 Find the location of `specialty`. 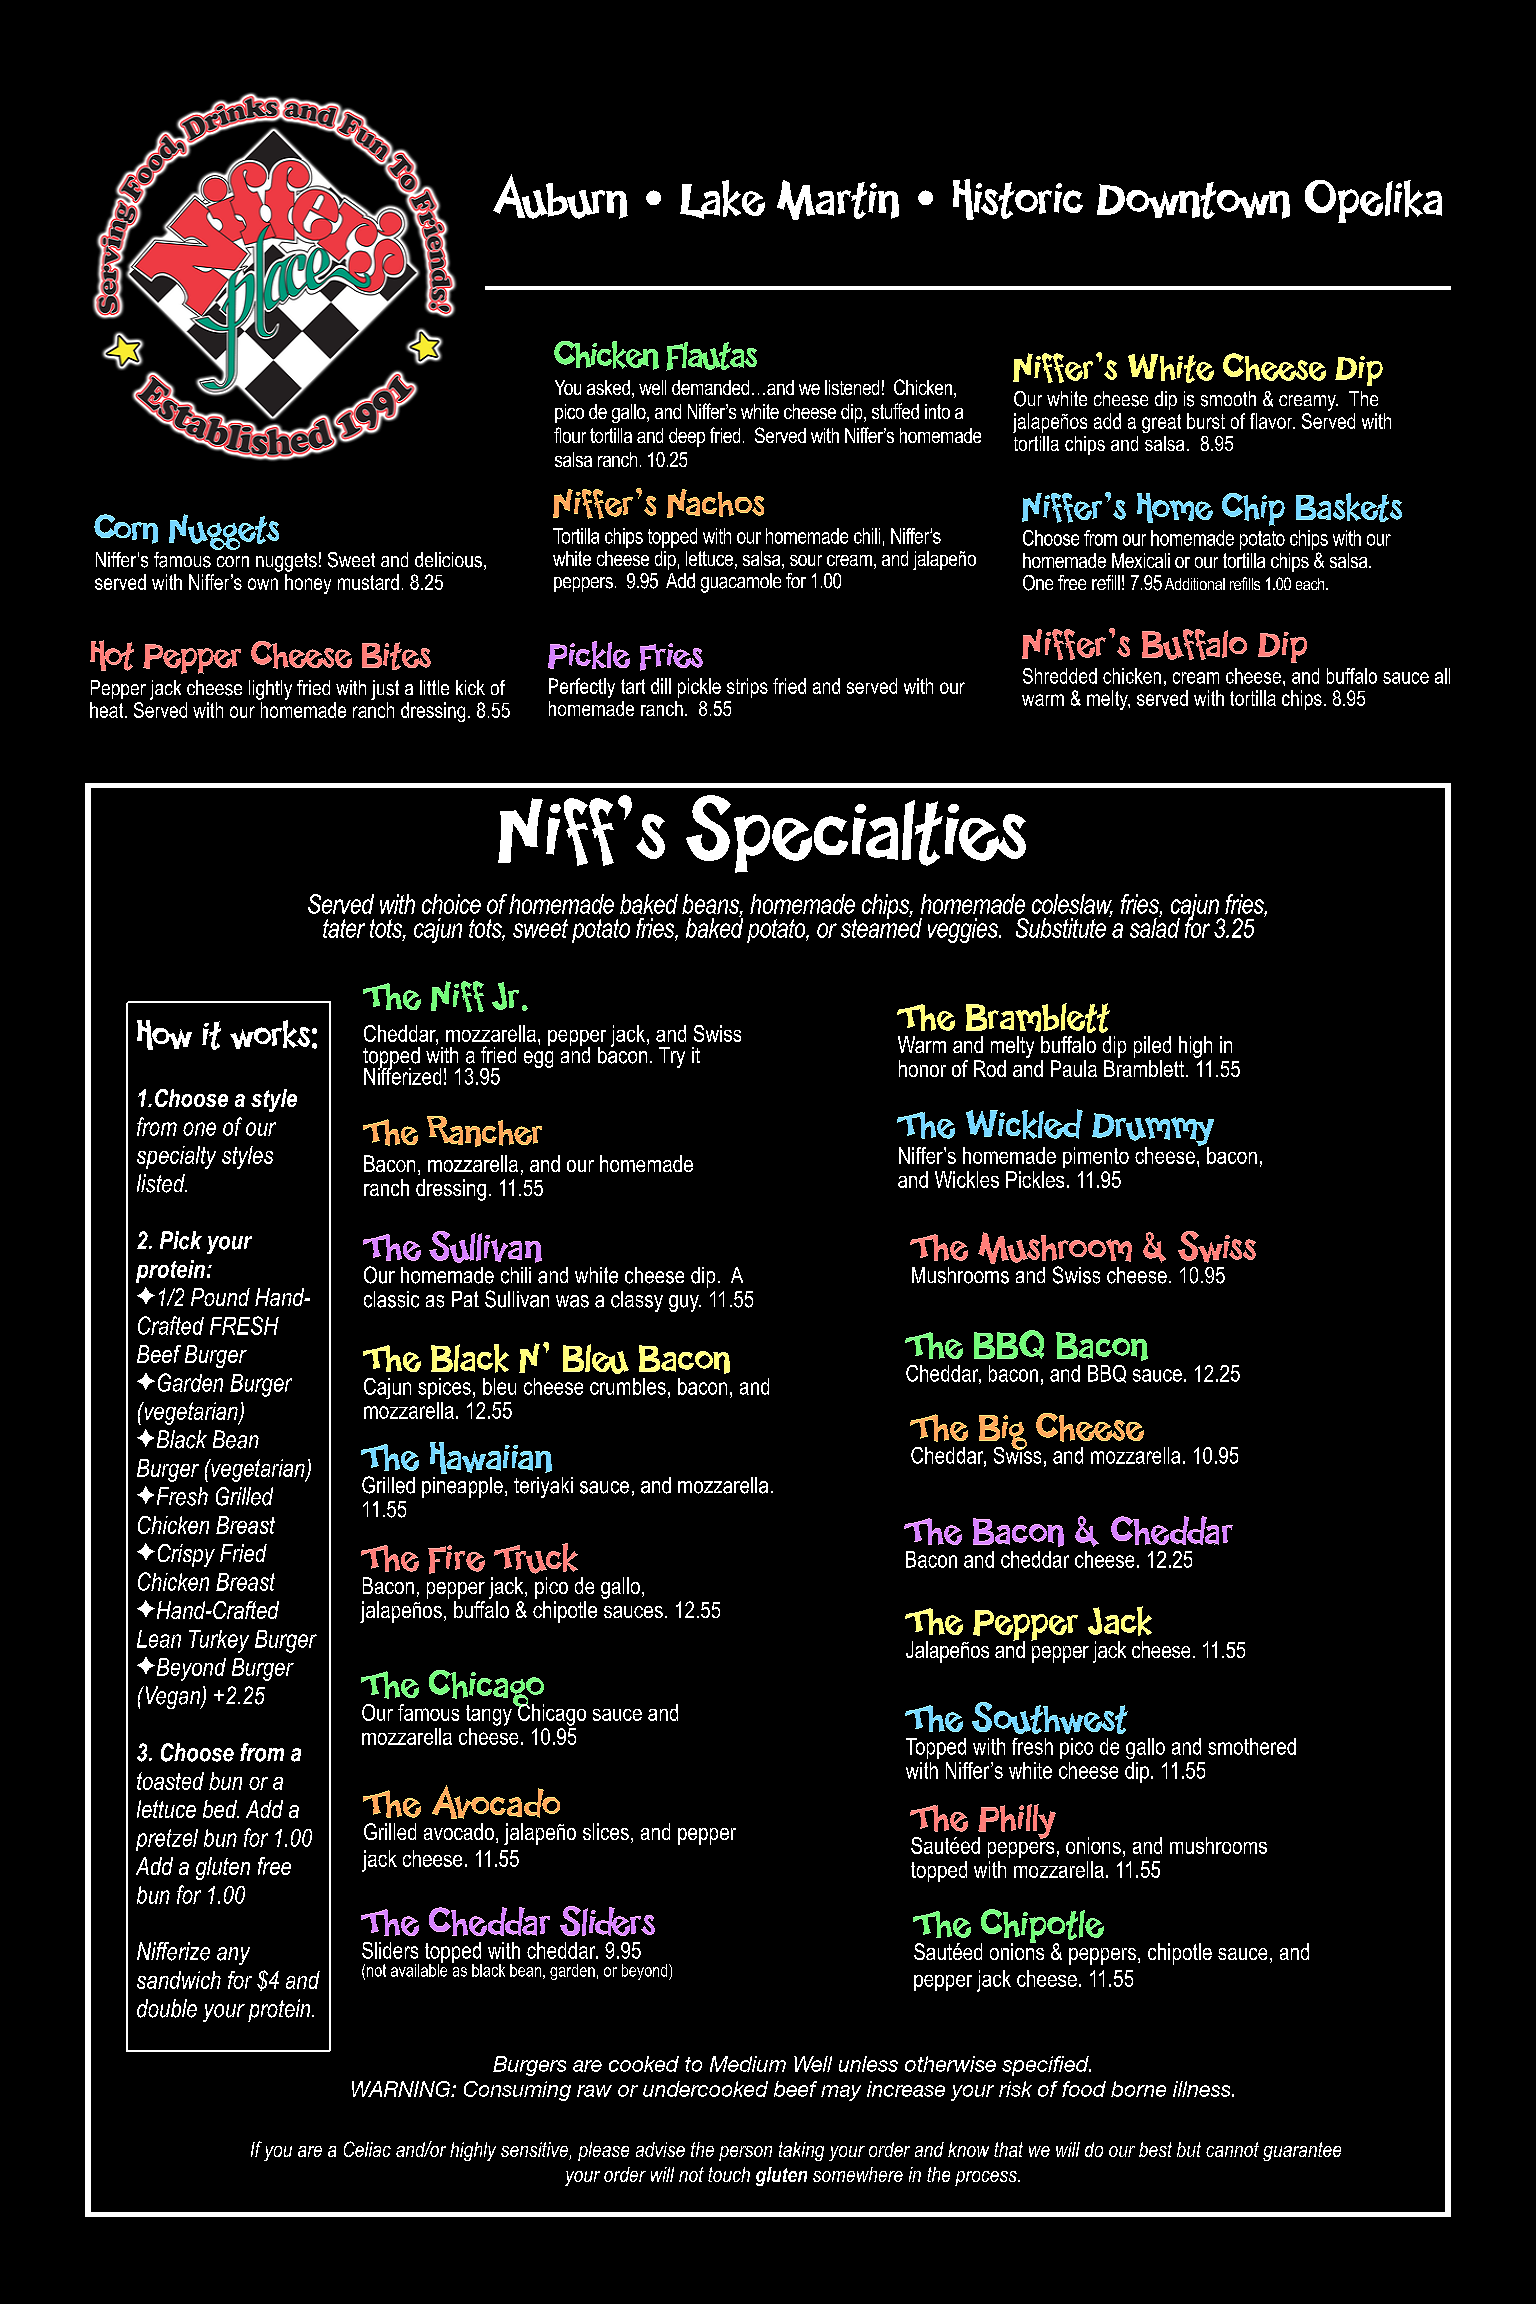

specialty is located at coordinates (176, 1157).
